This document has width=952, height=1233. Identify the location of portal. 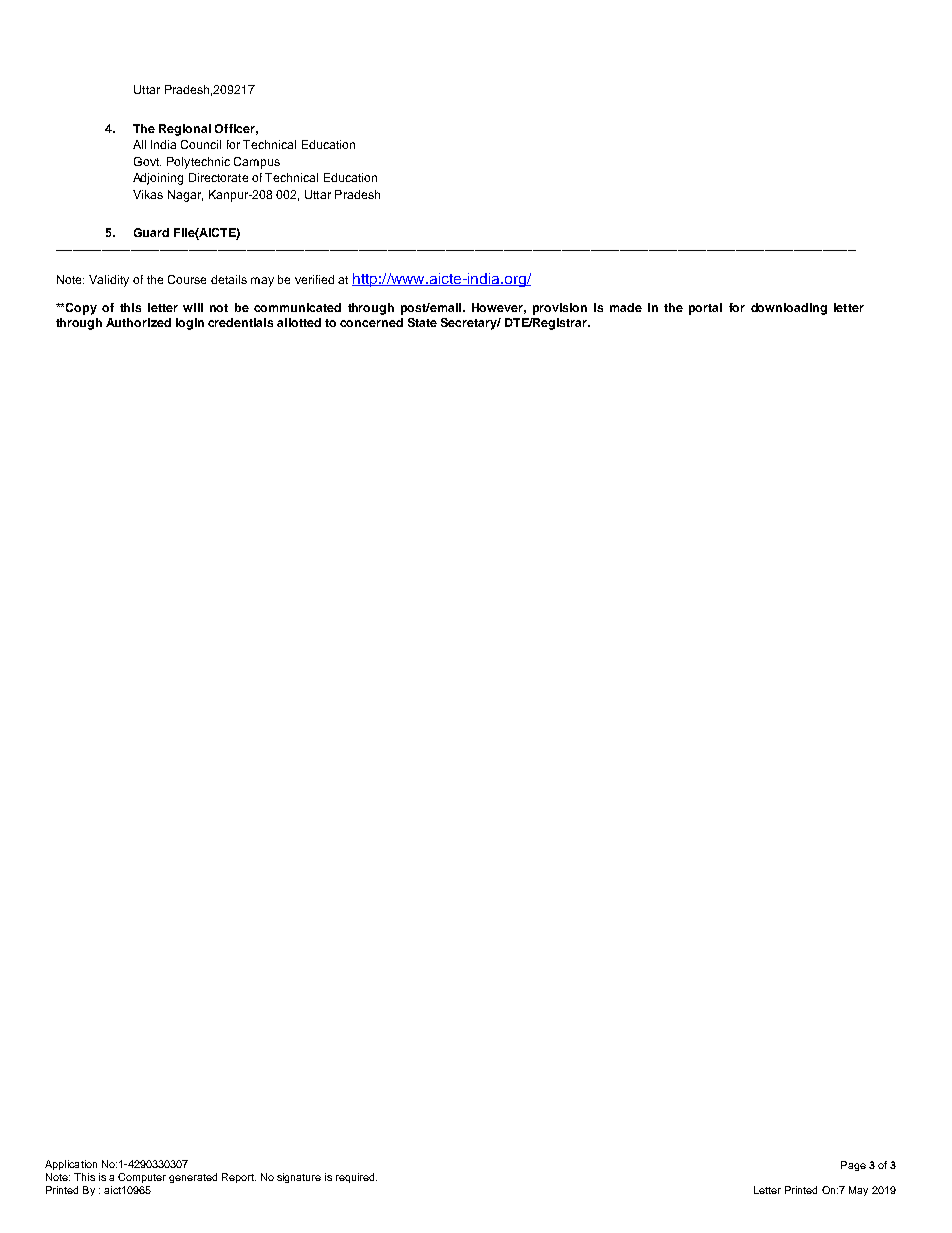
(705, 309).
